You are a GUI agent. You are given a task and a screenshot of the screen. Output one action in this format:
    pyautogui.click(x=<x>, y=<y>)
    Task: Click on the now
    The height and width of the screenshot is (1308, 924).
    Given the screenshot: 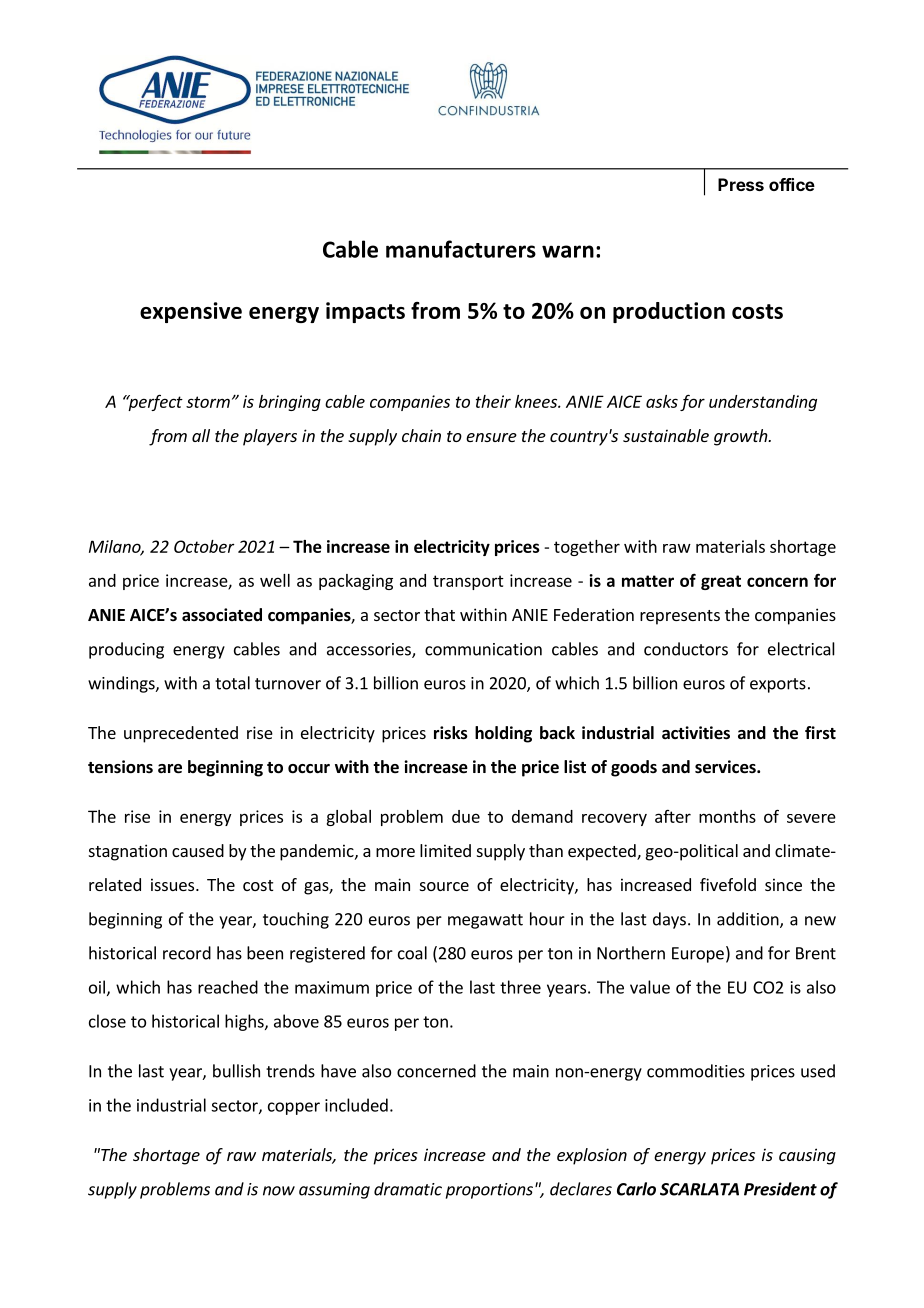 What is the action you would take?
    pyautogui.click(x=279, y=1191)
